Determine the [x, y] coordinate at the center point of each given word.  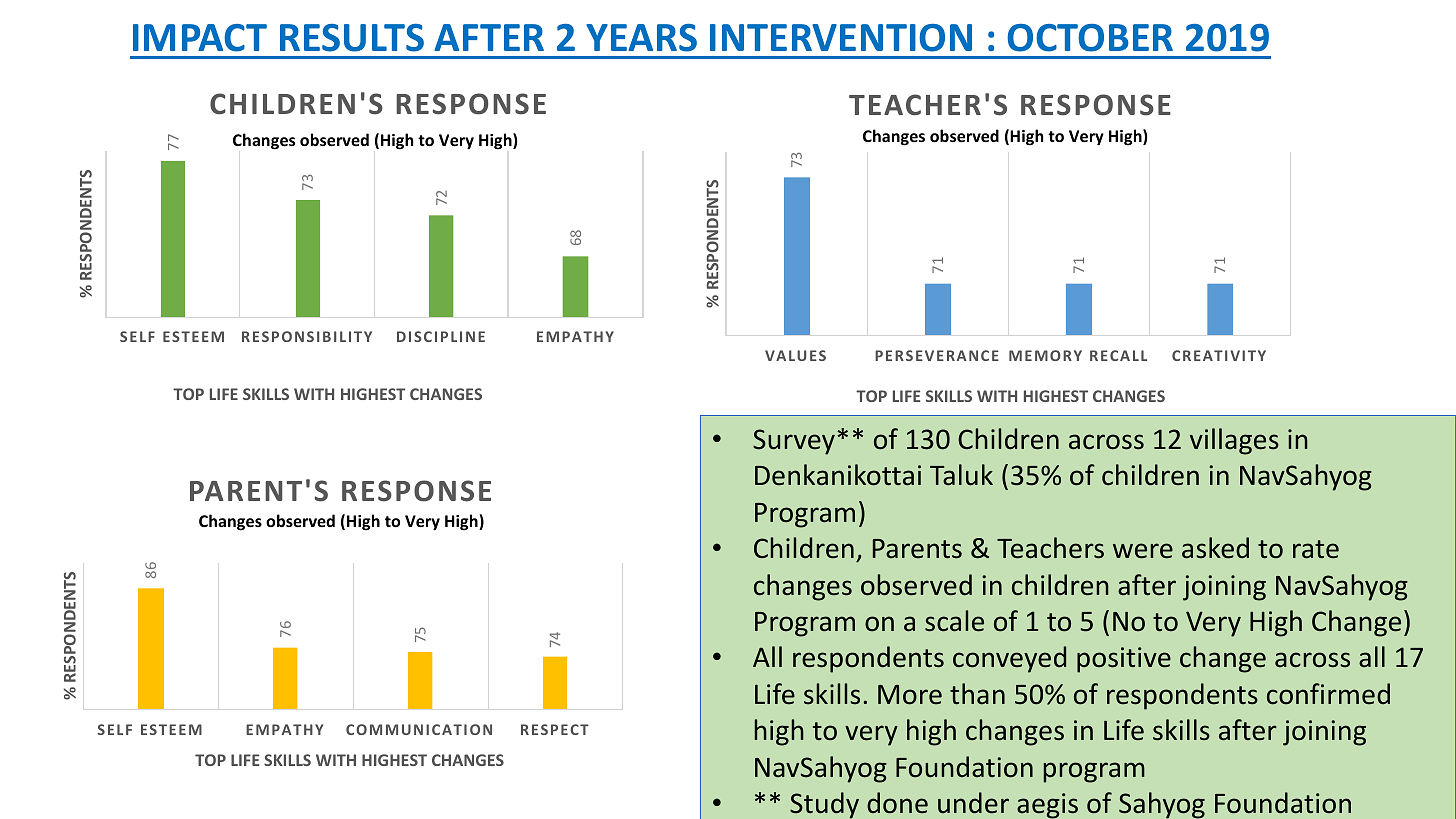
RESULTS [352, 38]
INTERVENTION [841, 38]
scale [954, 621]
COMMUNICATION [419, 729]
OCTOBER [1090, 38]
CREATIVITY [1219, 355]
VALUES [795, 355]
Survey [794, 442]
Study [824, 805]
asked [1215, 548]
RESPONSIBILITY [307, 336]
